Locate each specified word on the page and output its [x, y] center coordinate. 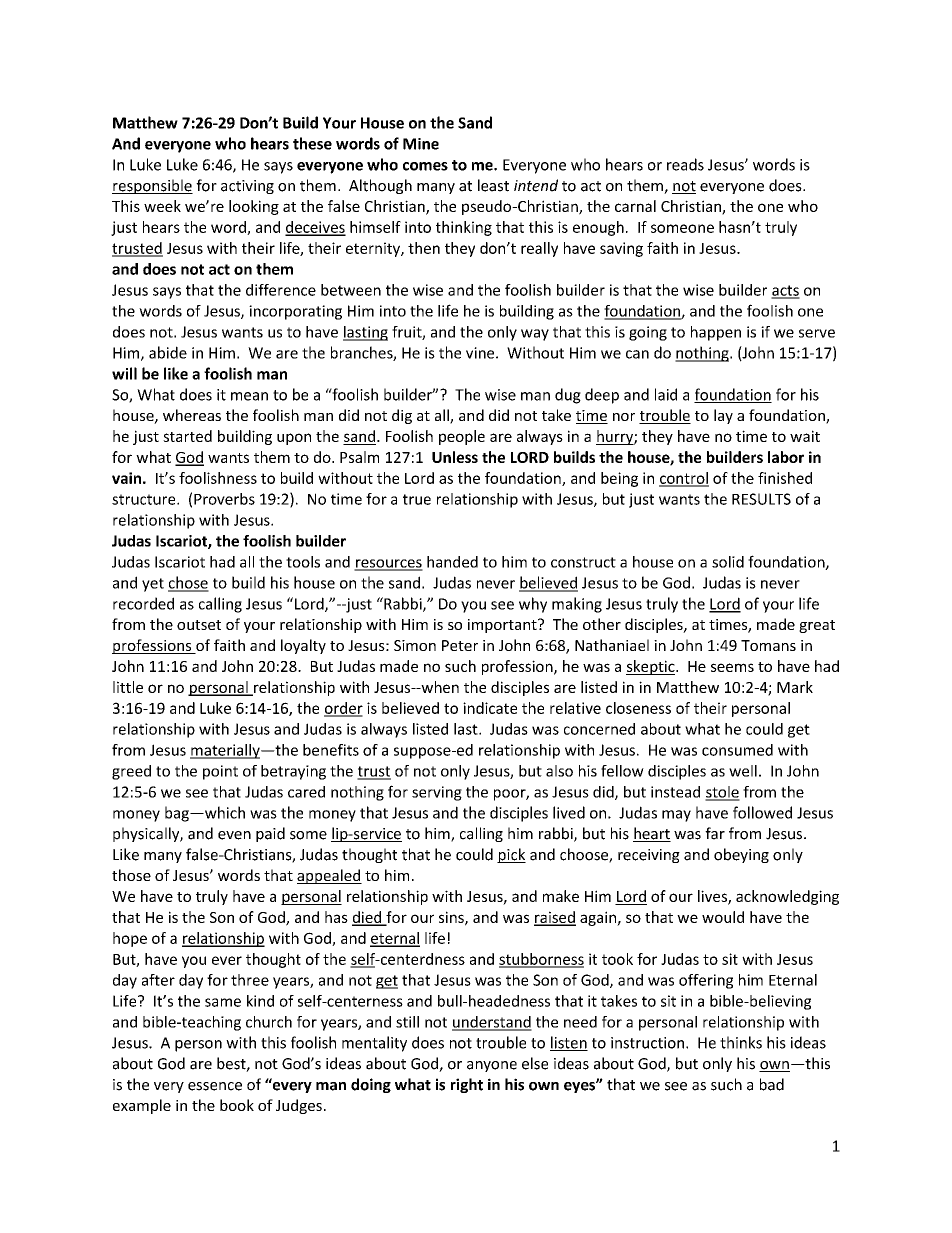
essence [215, 1086]
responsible [152, 186]
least [493, 185]
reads [685, 164]
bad [772, 1084]
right [467, 1085]
